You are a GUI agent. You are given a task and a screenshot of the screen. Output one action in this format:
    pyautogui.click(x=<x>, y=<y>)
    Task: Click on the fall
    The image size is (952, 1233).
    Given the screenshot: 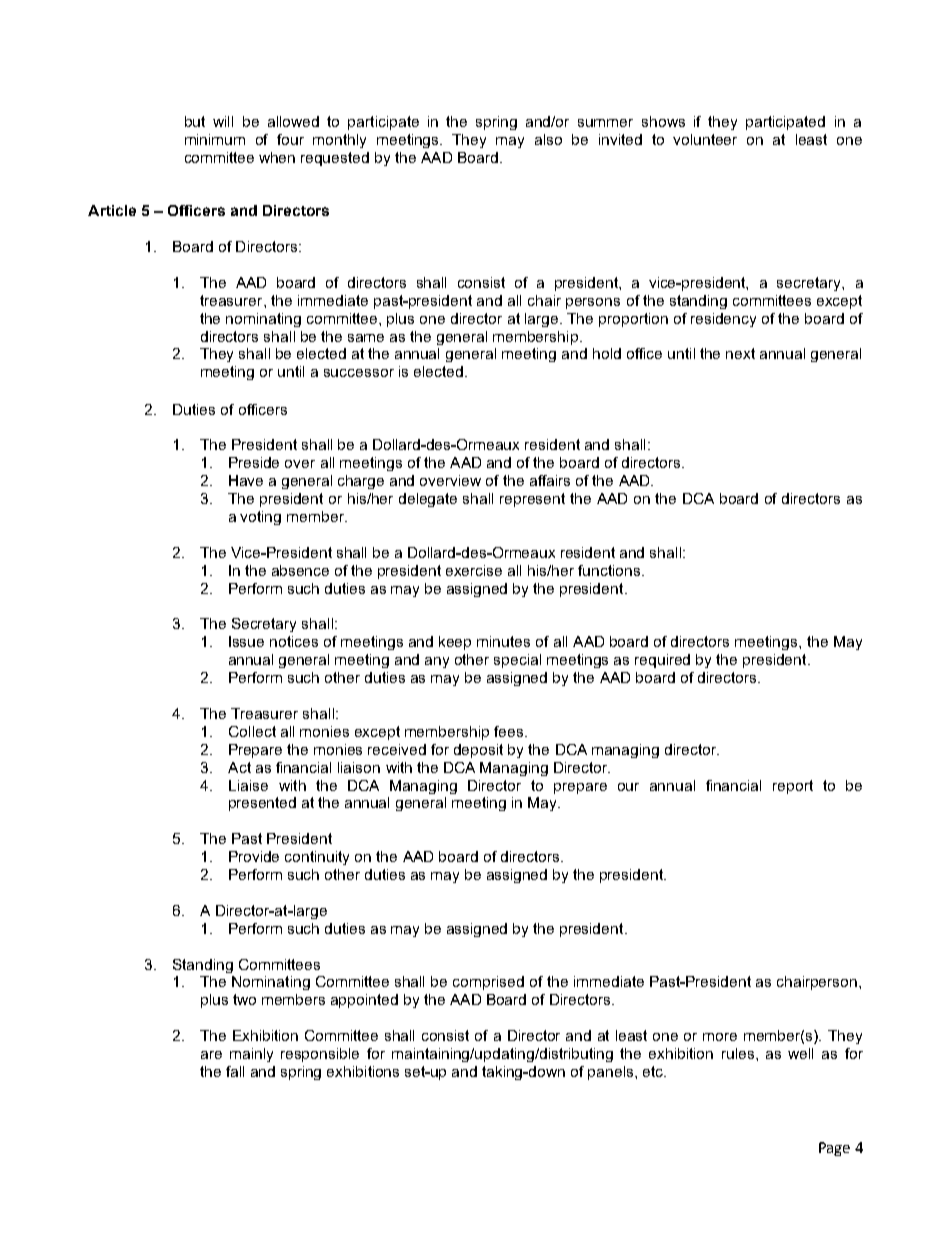 What is the action you would take?
    pyautogui.click(x=235, y=1071)
